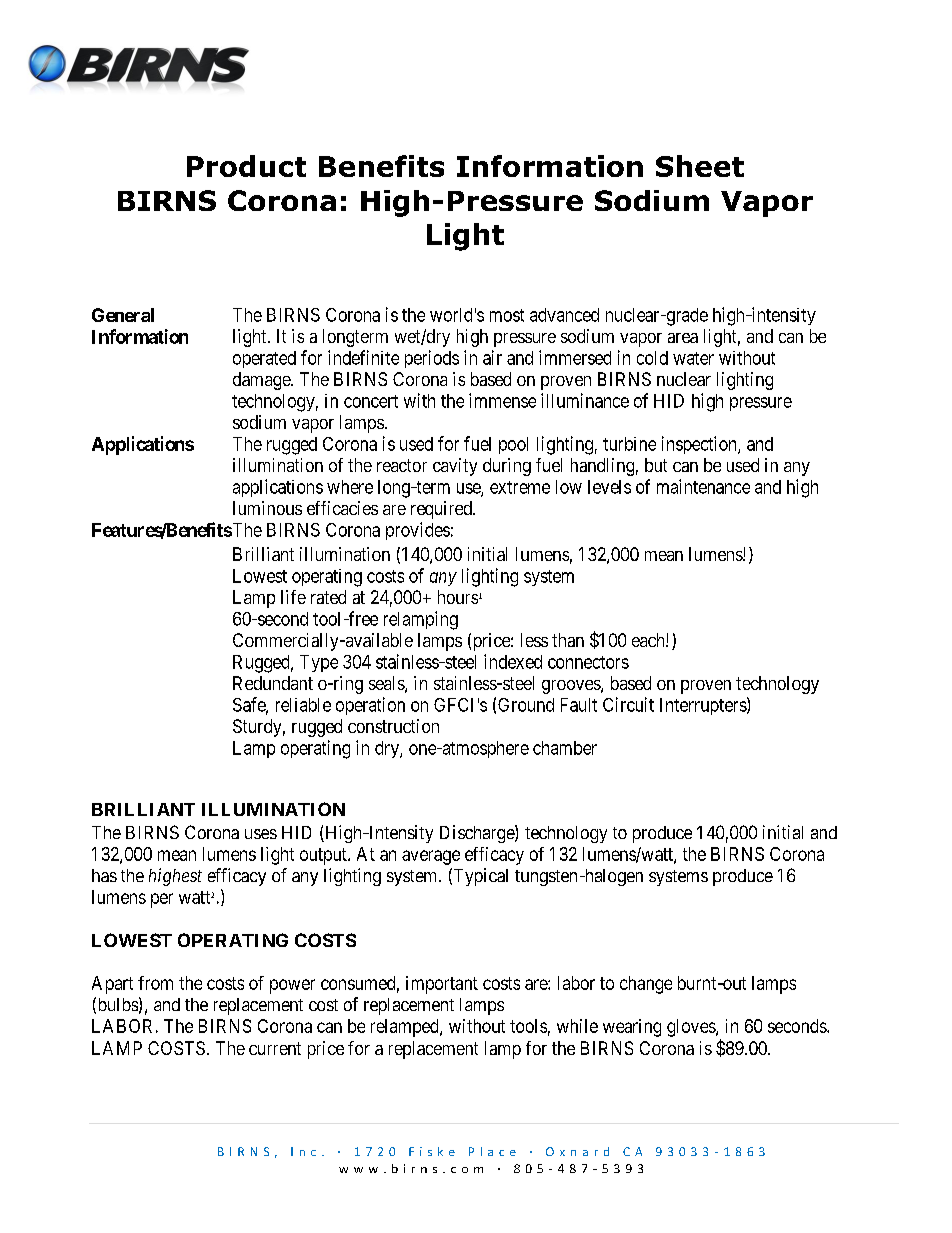 The image size is (952, 1233). I want to click on illuminance, so click(585, 400).
